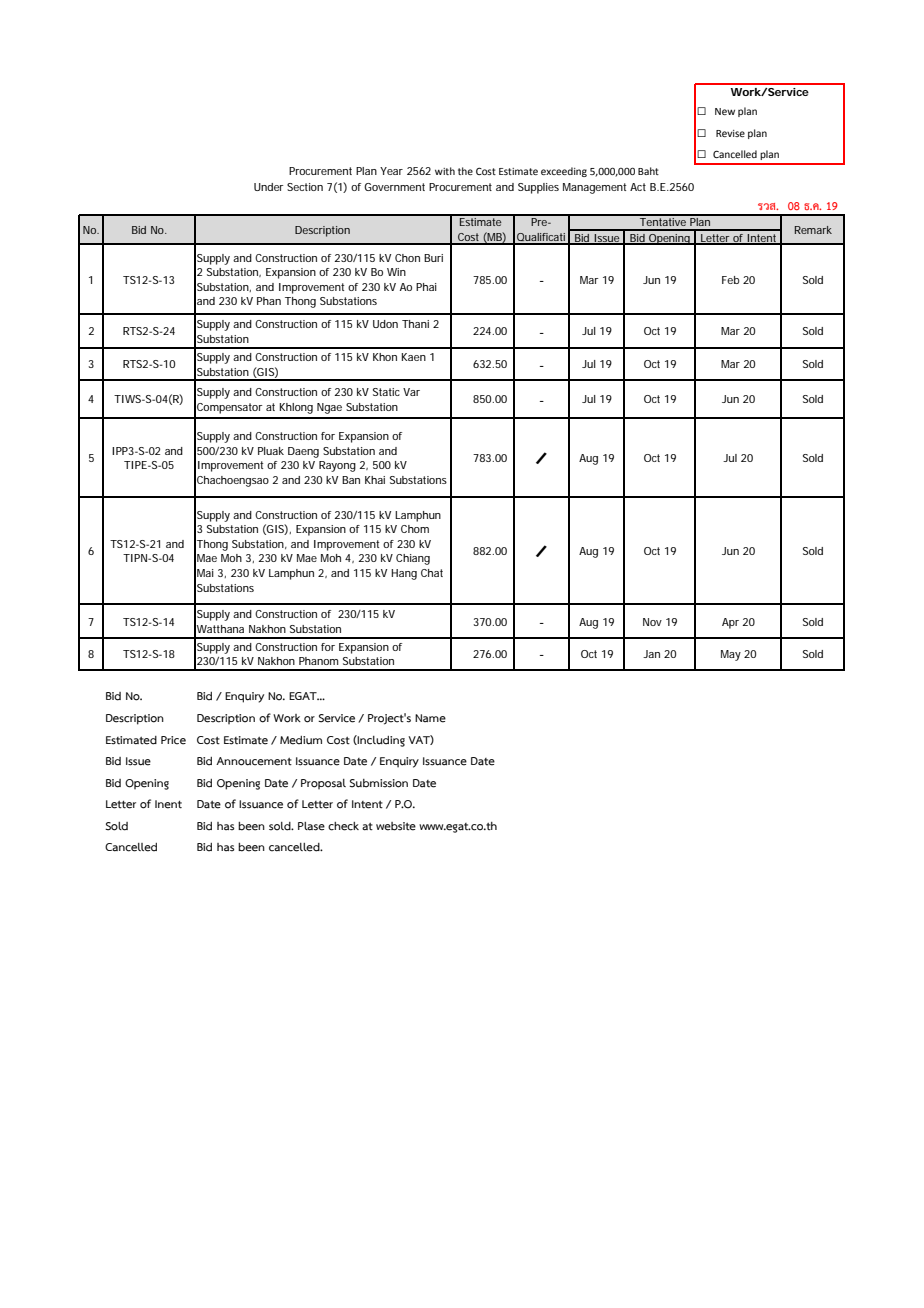  What do you see at coordinates (731, 655) in the screenshot?
I see `May` at bounding box center [731, 655].
